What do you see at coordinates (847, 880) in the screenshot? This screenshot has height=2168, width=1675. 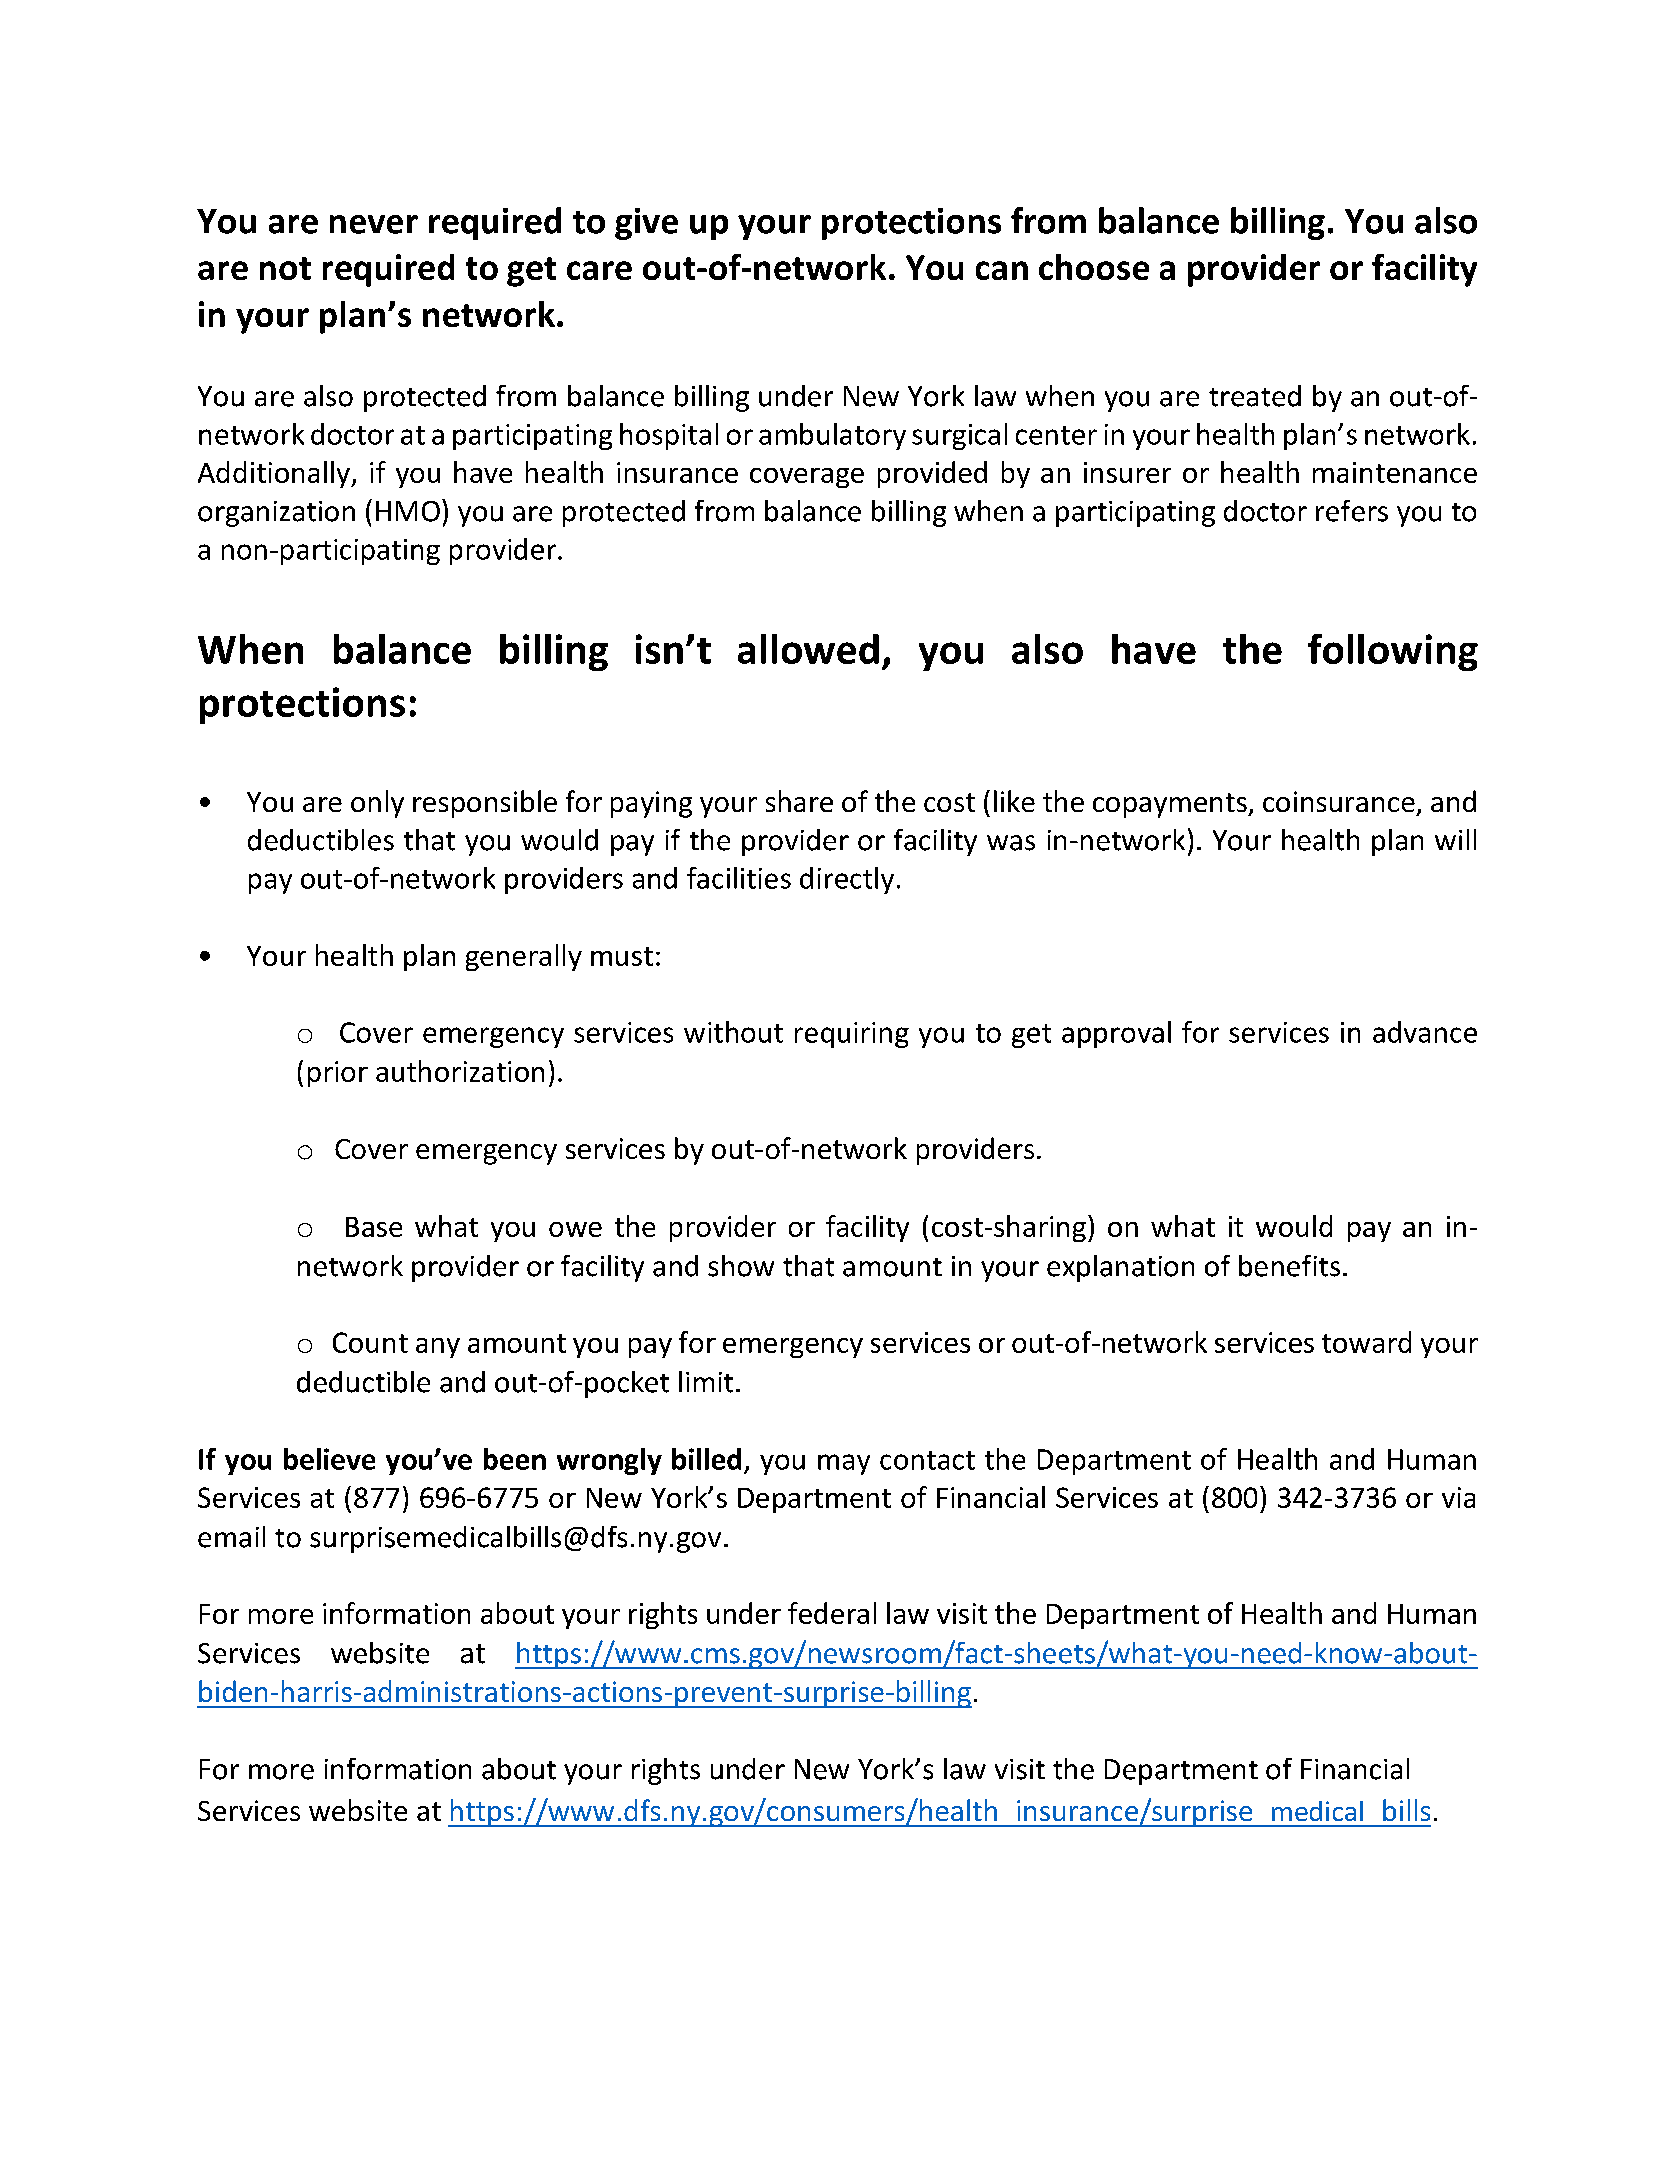 I see `directly` at bounding box center [847, 880].
